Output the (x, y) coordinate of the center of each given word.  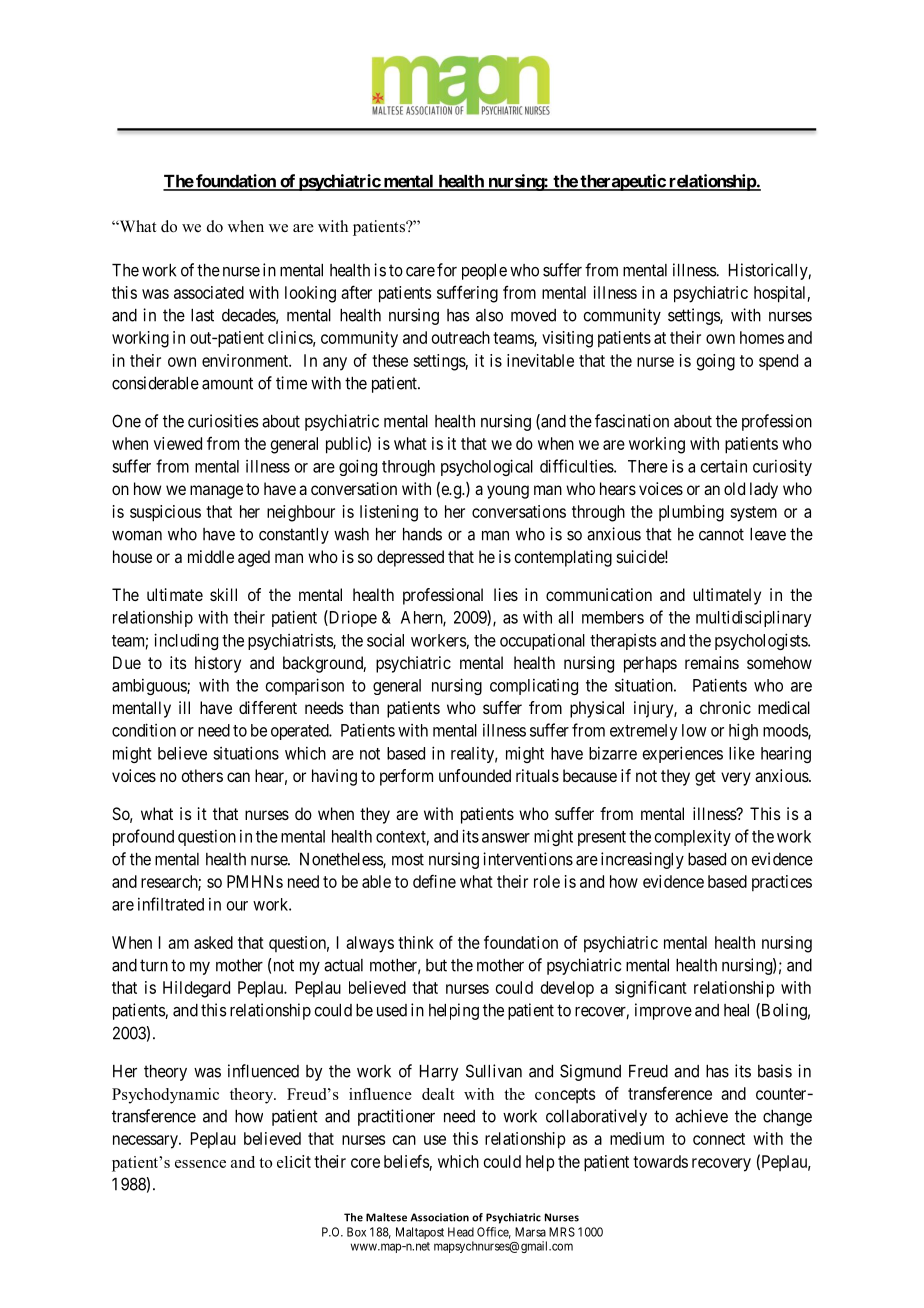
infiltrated (171, 904)
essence (200, 1164)
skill (223, 594)
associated (209, 292)
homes (762, 337)
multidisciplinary (754, 618)
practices (782, 883)
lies (506, 594)
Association (439, 1217)
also (489, 315)
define (434, 881)
